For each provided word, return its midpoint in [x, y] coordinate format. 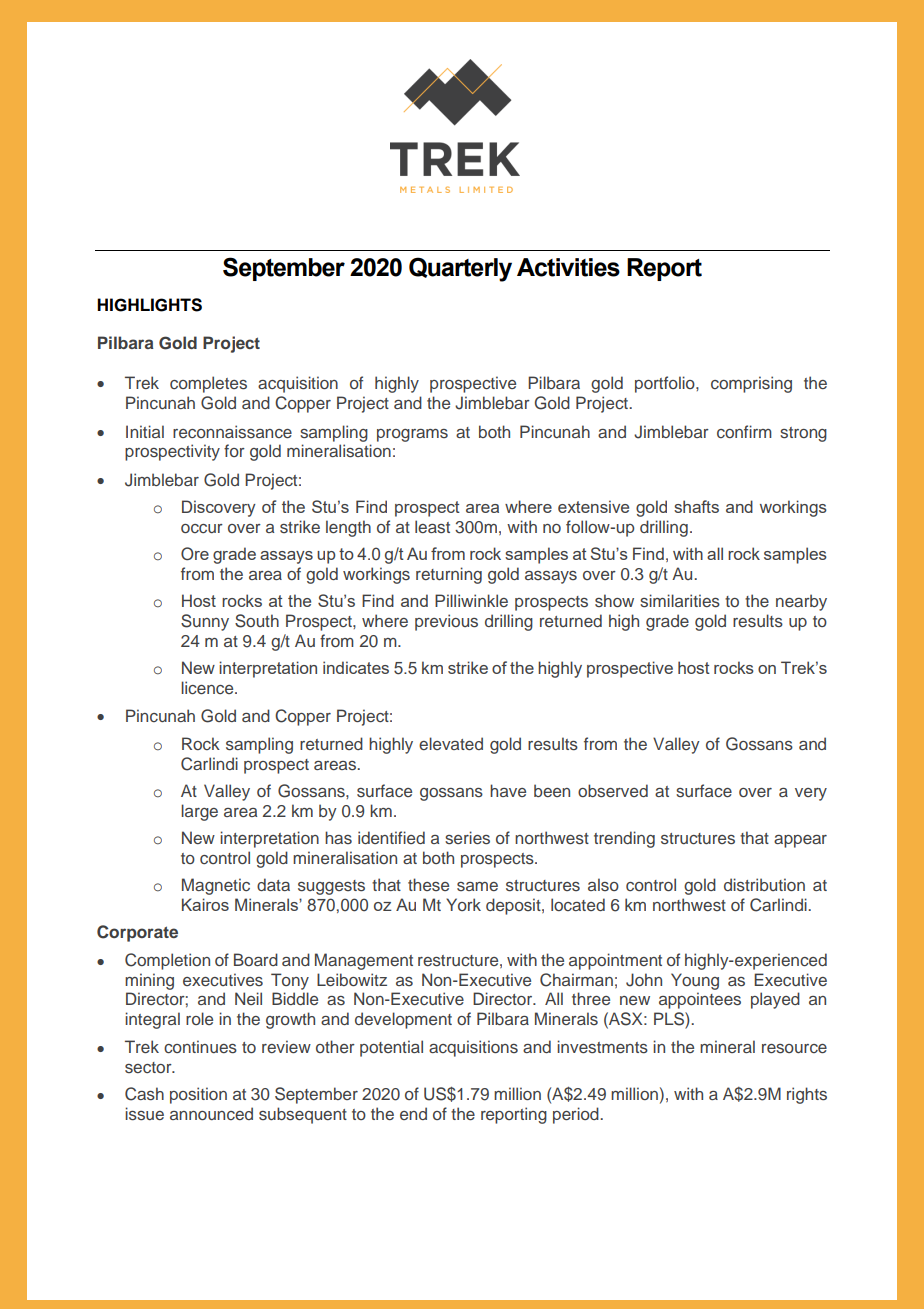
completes [208, 384]
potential [391, 1048]
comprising [751, 384]
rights [807, 1095]
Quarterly [460, 269]
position [198, 1095]
